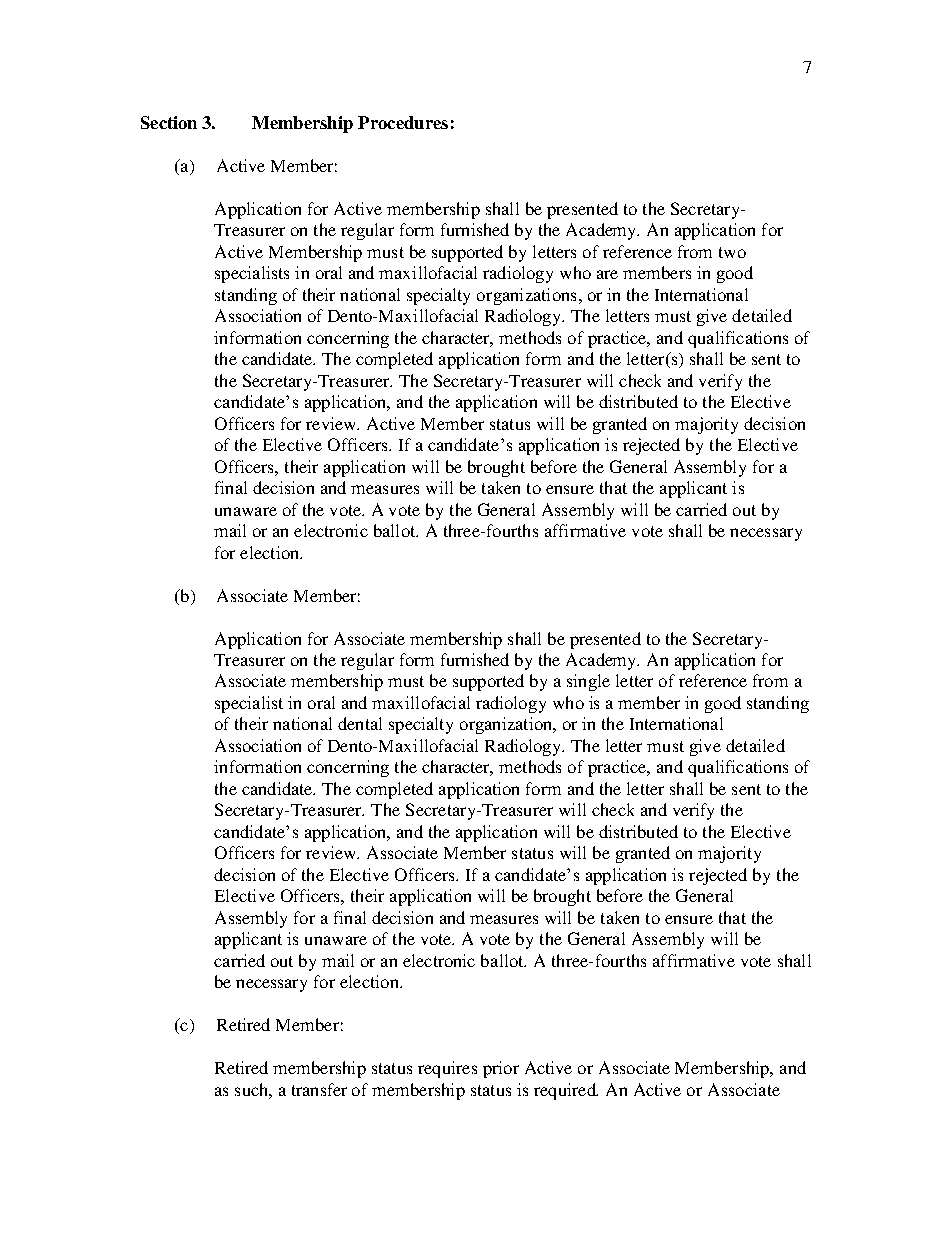 This image has height=1233, width=952. I want to click on single, so click(588, 682).
